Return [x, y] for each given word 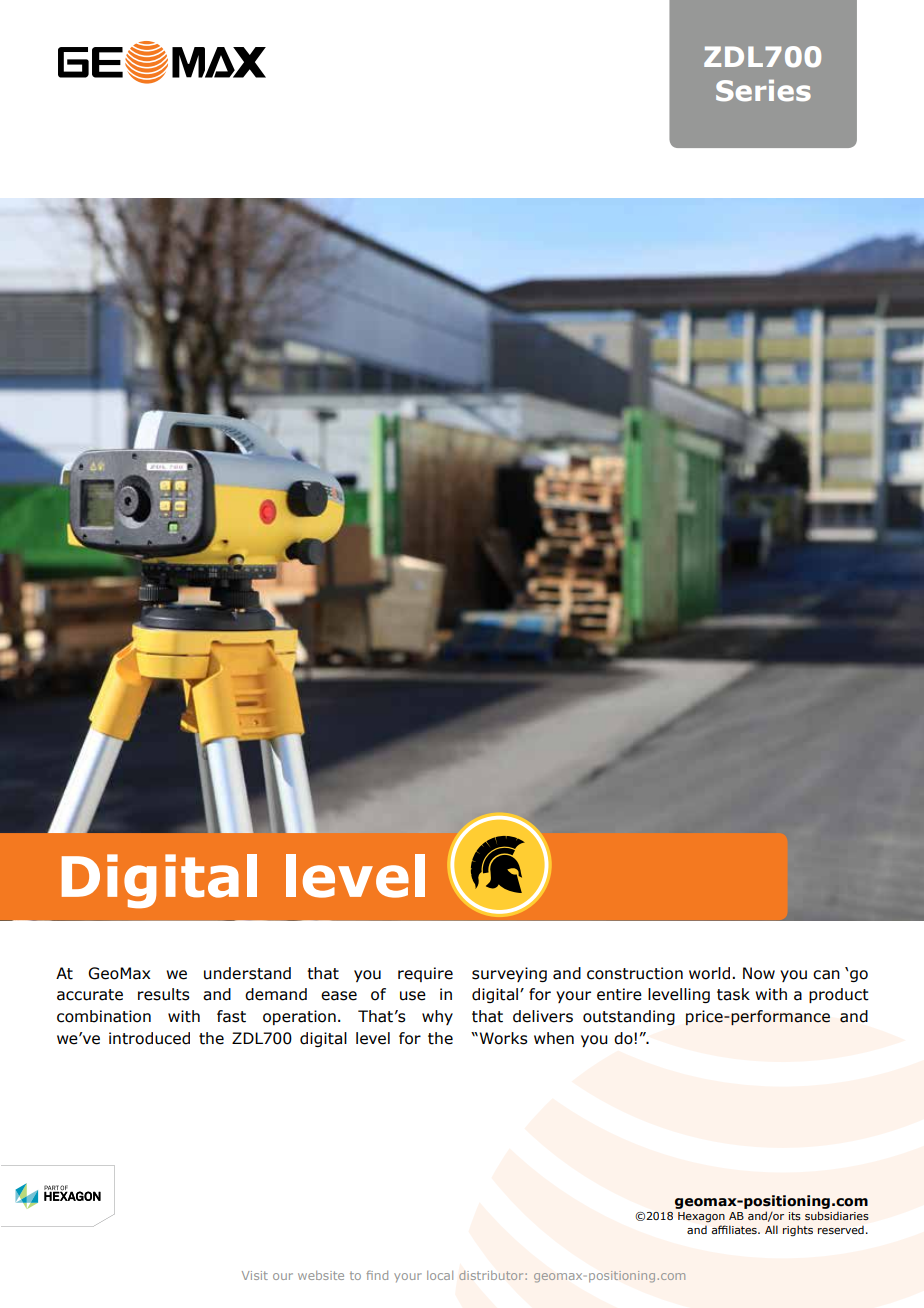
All [771, 1229]
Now [759, 973]
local [440, 1275]
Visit [255, 1275]
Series [763, 90]
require [425, 974]
